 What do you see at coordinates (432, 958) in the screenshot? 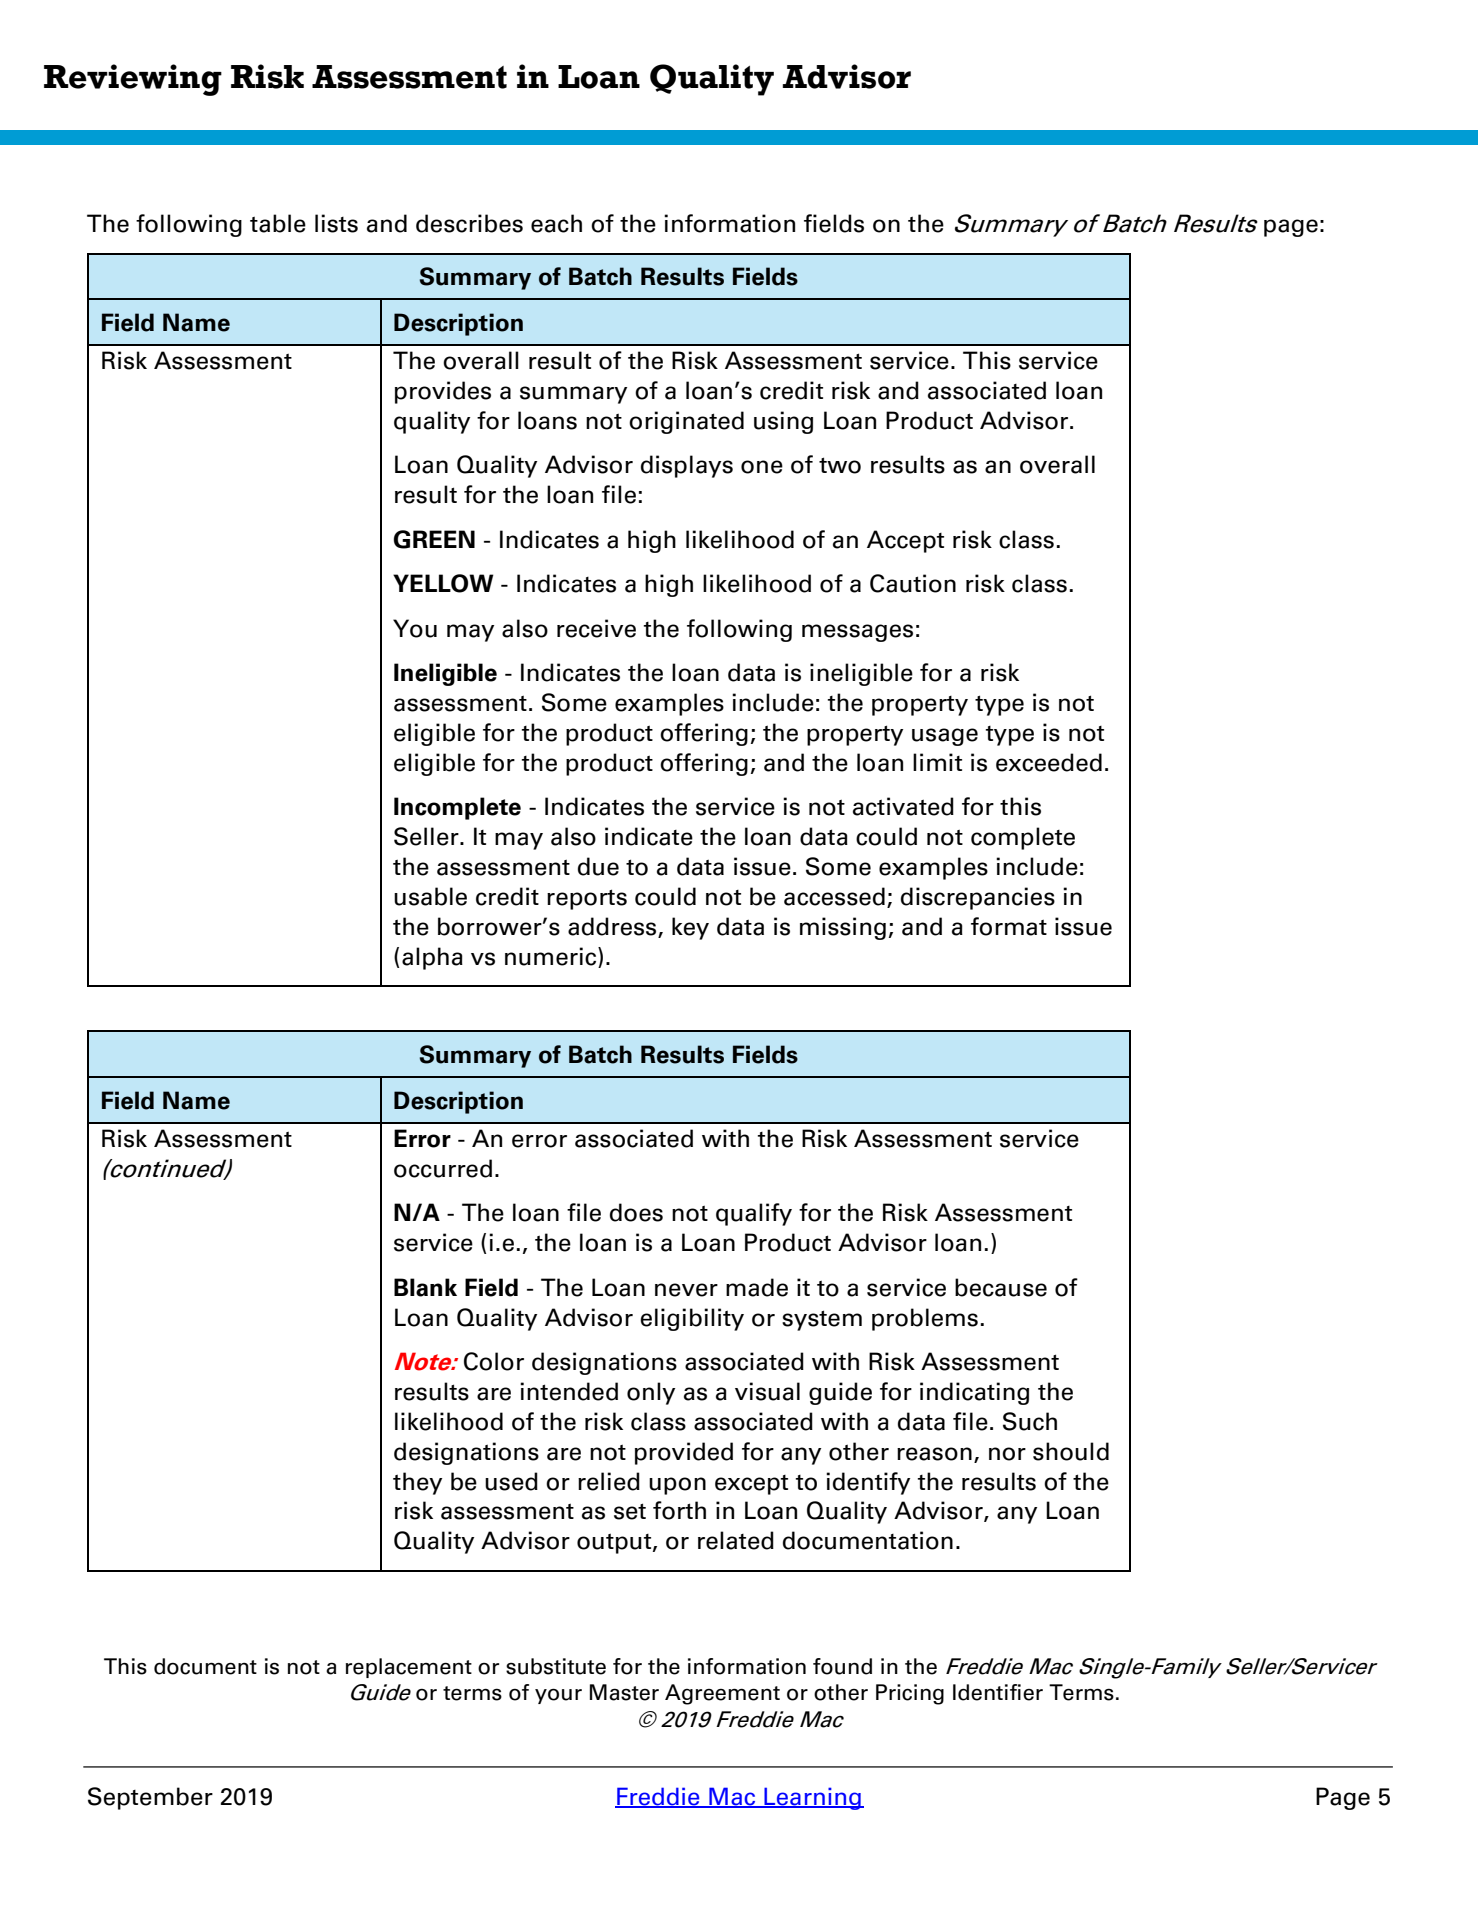
I see `alpha` at bounding box center [432, 958].
